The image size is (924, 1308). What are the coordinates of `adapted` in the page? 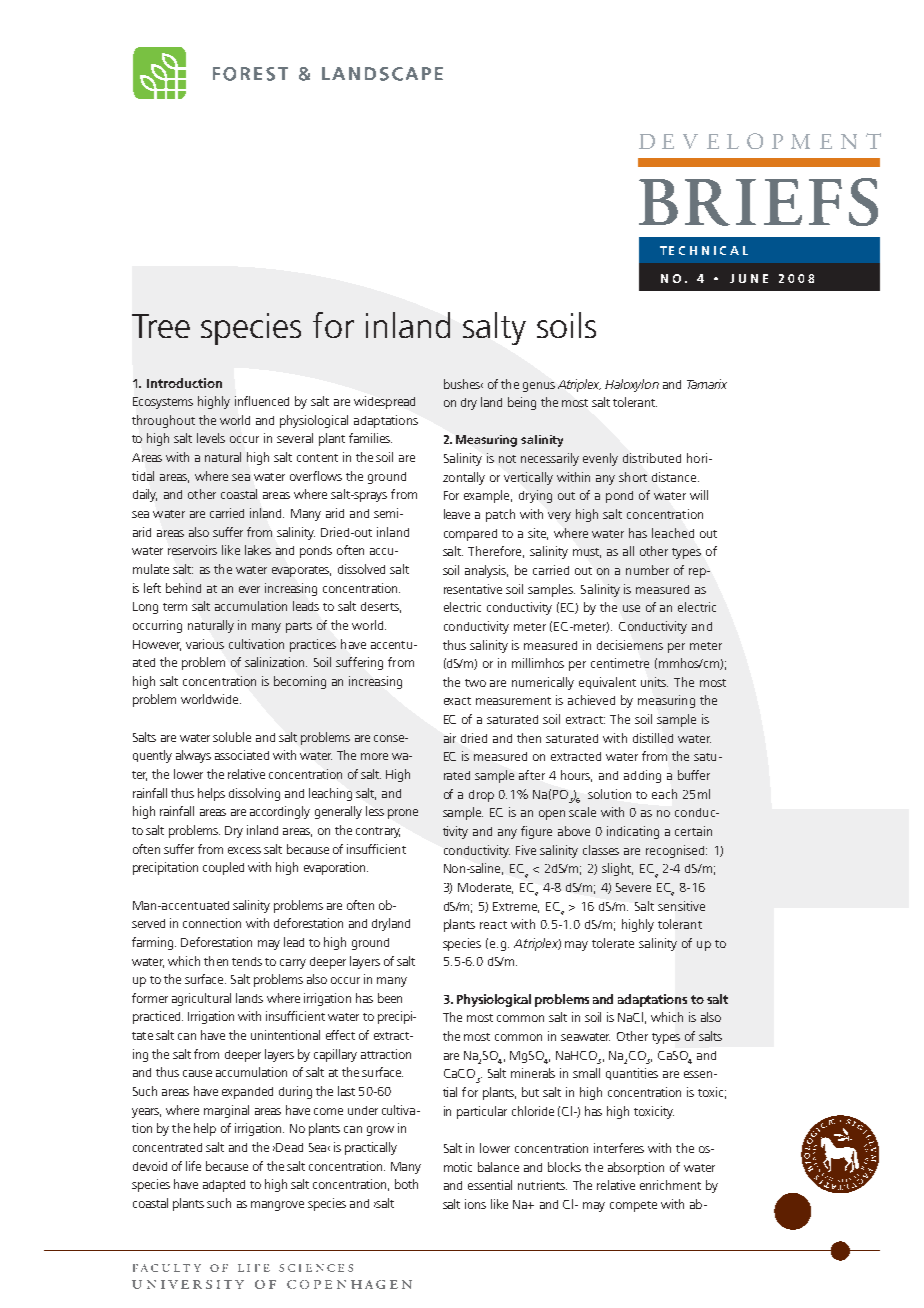 It's located at (224, 1186).
